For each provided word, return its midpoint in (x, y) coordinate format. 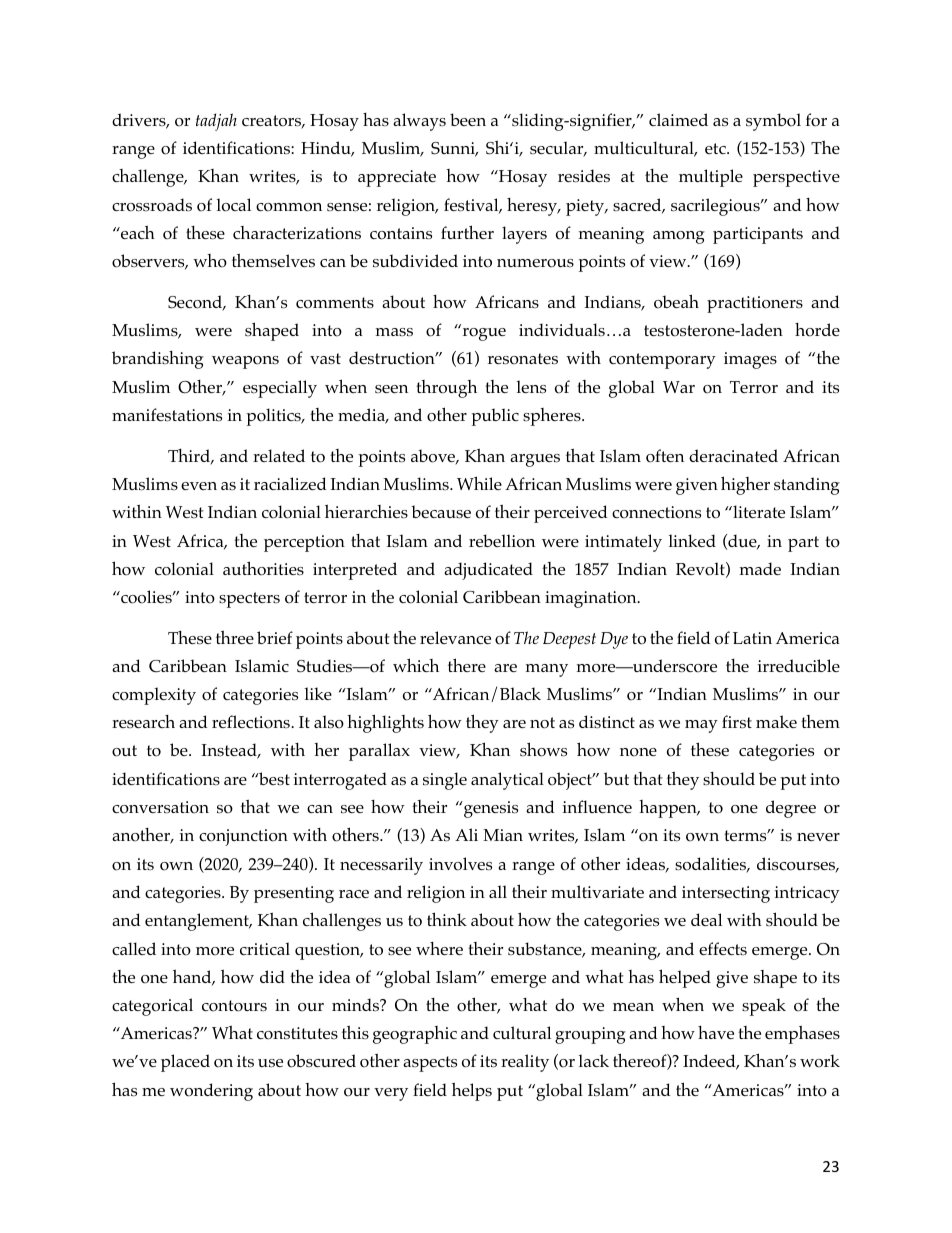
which (416, 665)
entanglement (198, 922)
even (199, 486)
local (233, 205)
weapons (245, 362)
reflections (252, 722)
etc (716, 148)
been (468, 119)
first (737, 722)
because (441, 511)
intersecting (726, 894)
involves (460, 864)
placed (185, 1063)
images (750, 360)
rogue (484, 334)
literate (758, 511)
